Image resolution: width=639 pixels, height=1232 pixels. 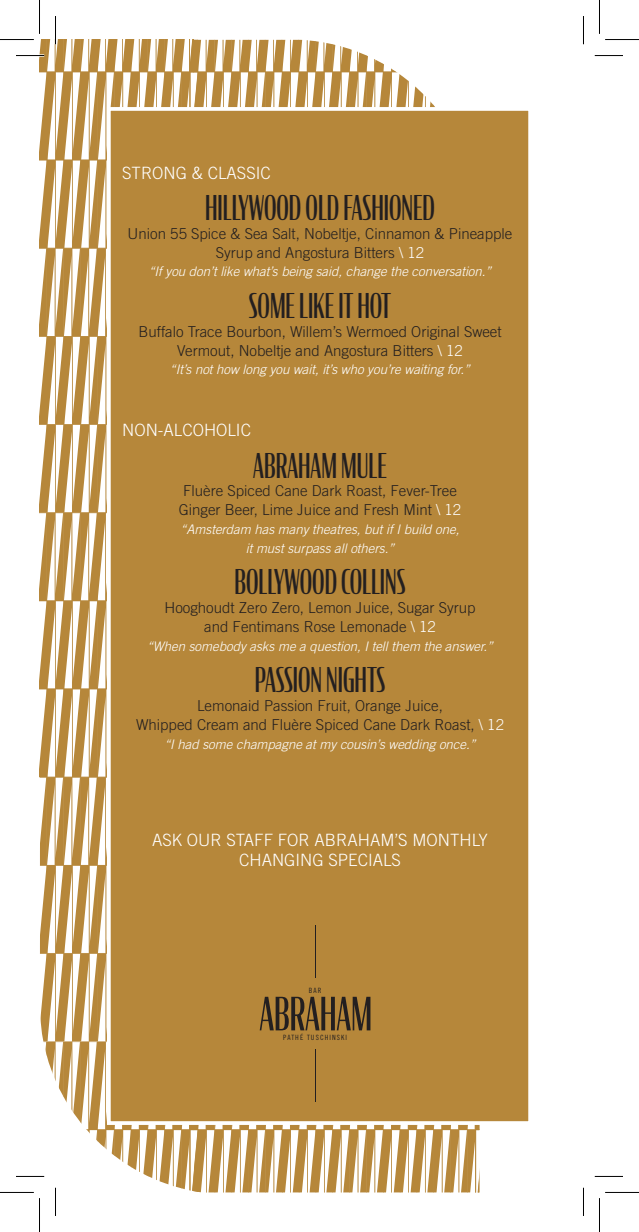 What do you see at coordinates (154, 172) in the screenshot?
I see `STRONG` at bounding box center [154, 172].
